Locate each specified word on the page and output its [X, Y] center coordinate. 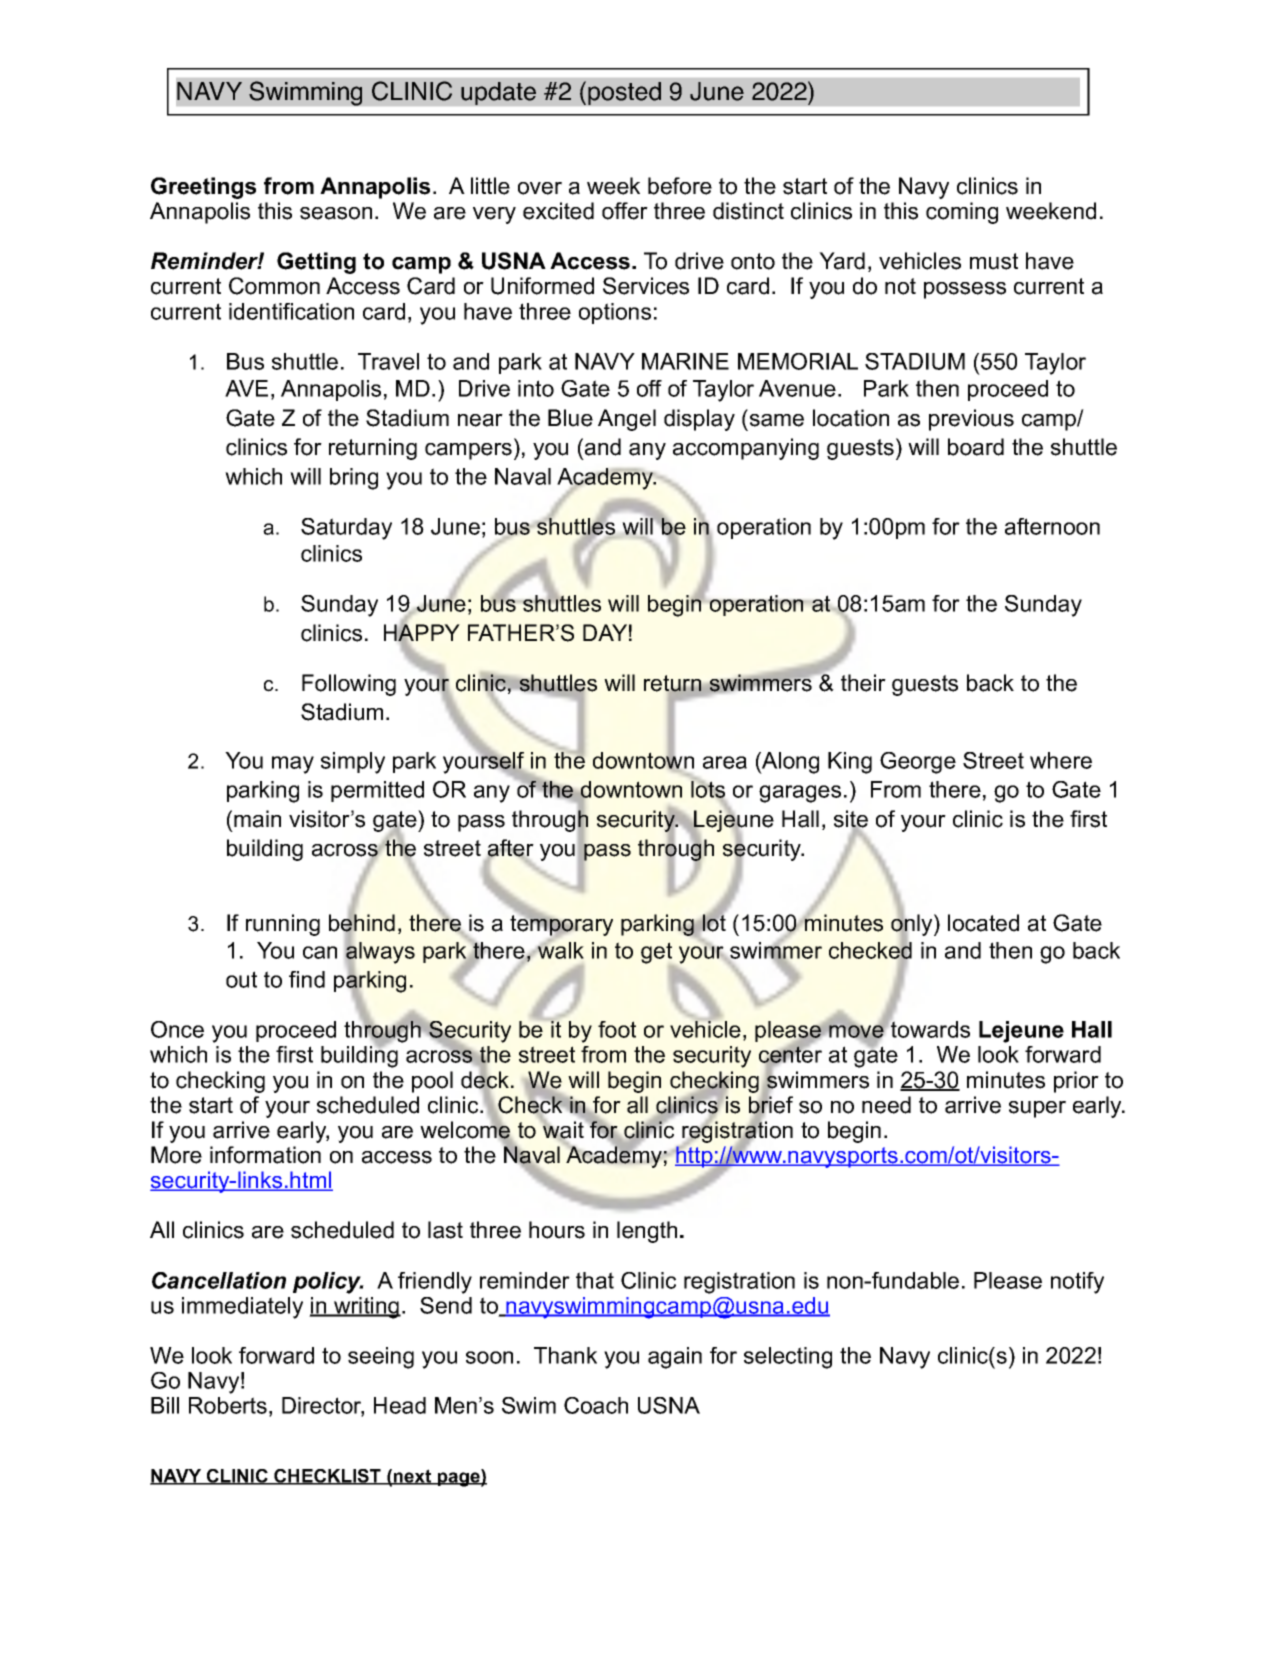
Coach [596, 1405]
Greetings [203, 188]
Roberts [228, 1405]
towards [929, 1028]
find [307, 979]
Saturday [346, 529]
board [976, 447]
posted [624, 93]
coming [962, 213]
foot [617, 1029]
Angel [627, 420]
